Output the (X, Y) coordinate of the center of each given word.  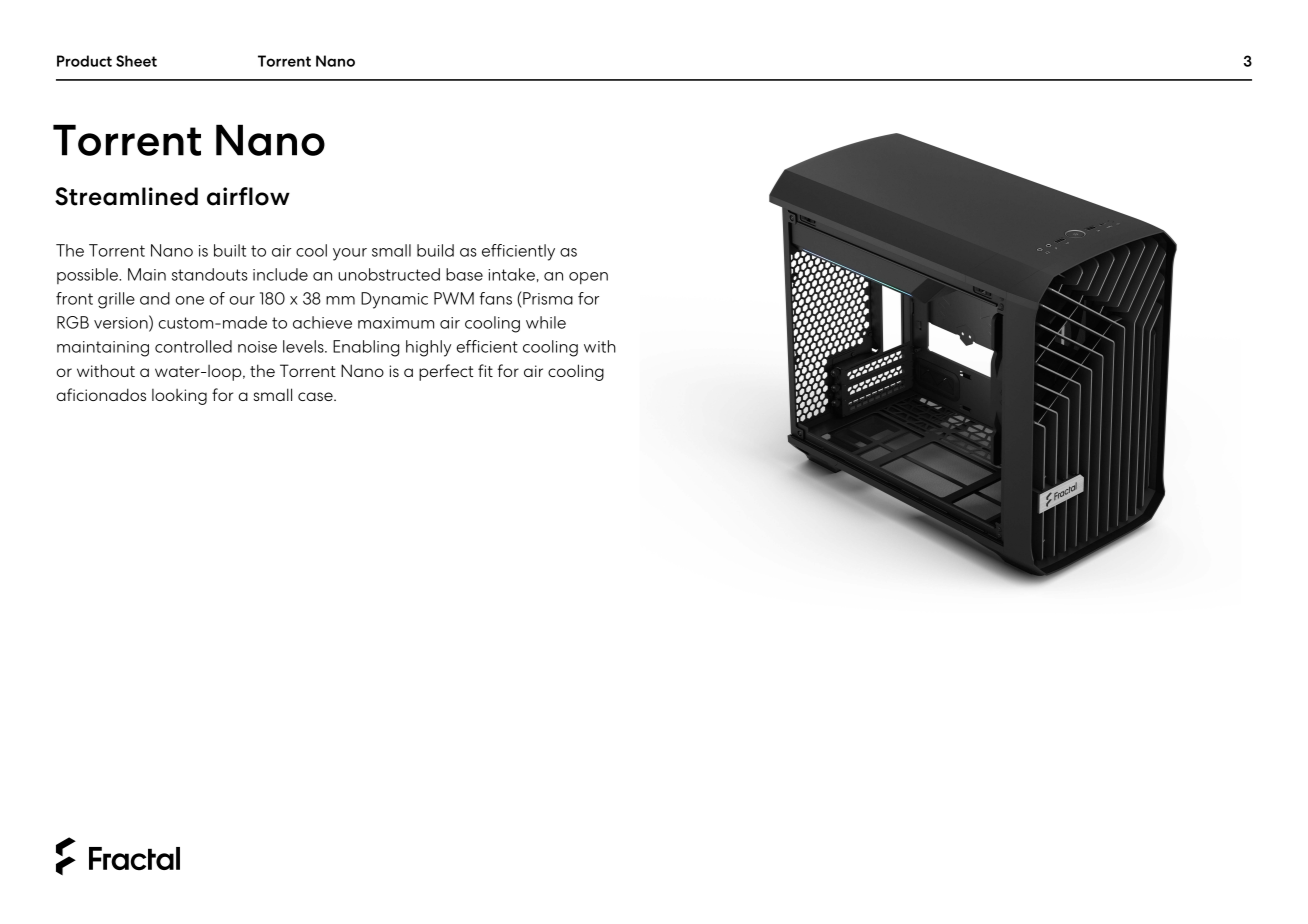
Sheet (136, 61)
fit (485, 370)
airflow (248, 196)
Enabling (366, 348)
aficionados (101, 394)
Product (84, 61)
